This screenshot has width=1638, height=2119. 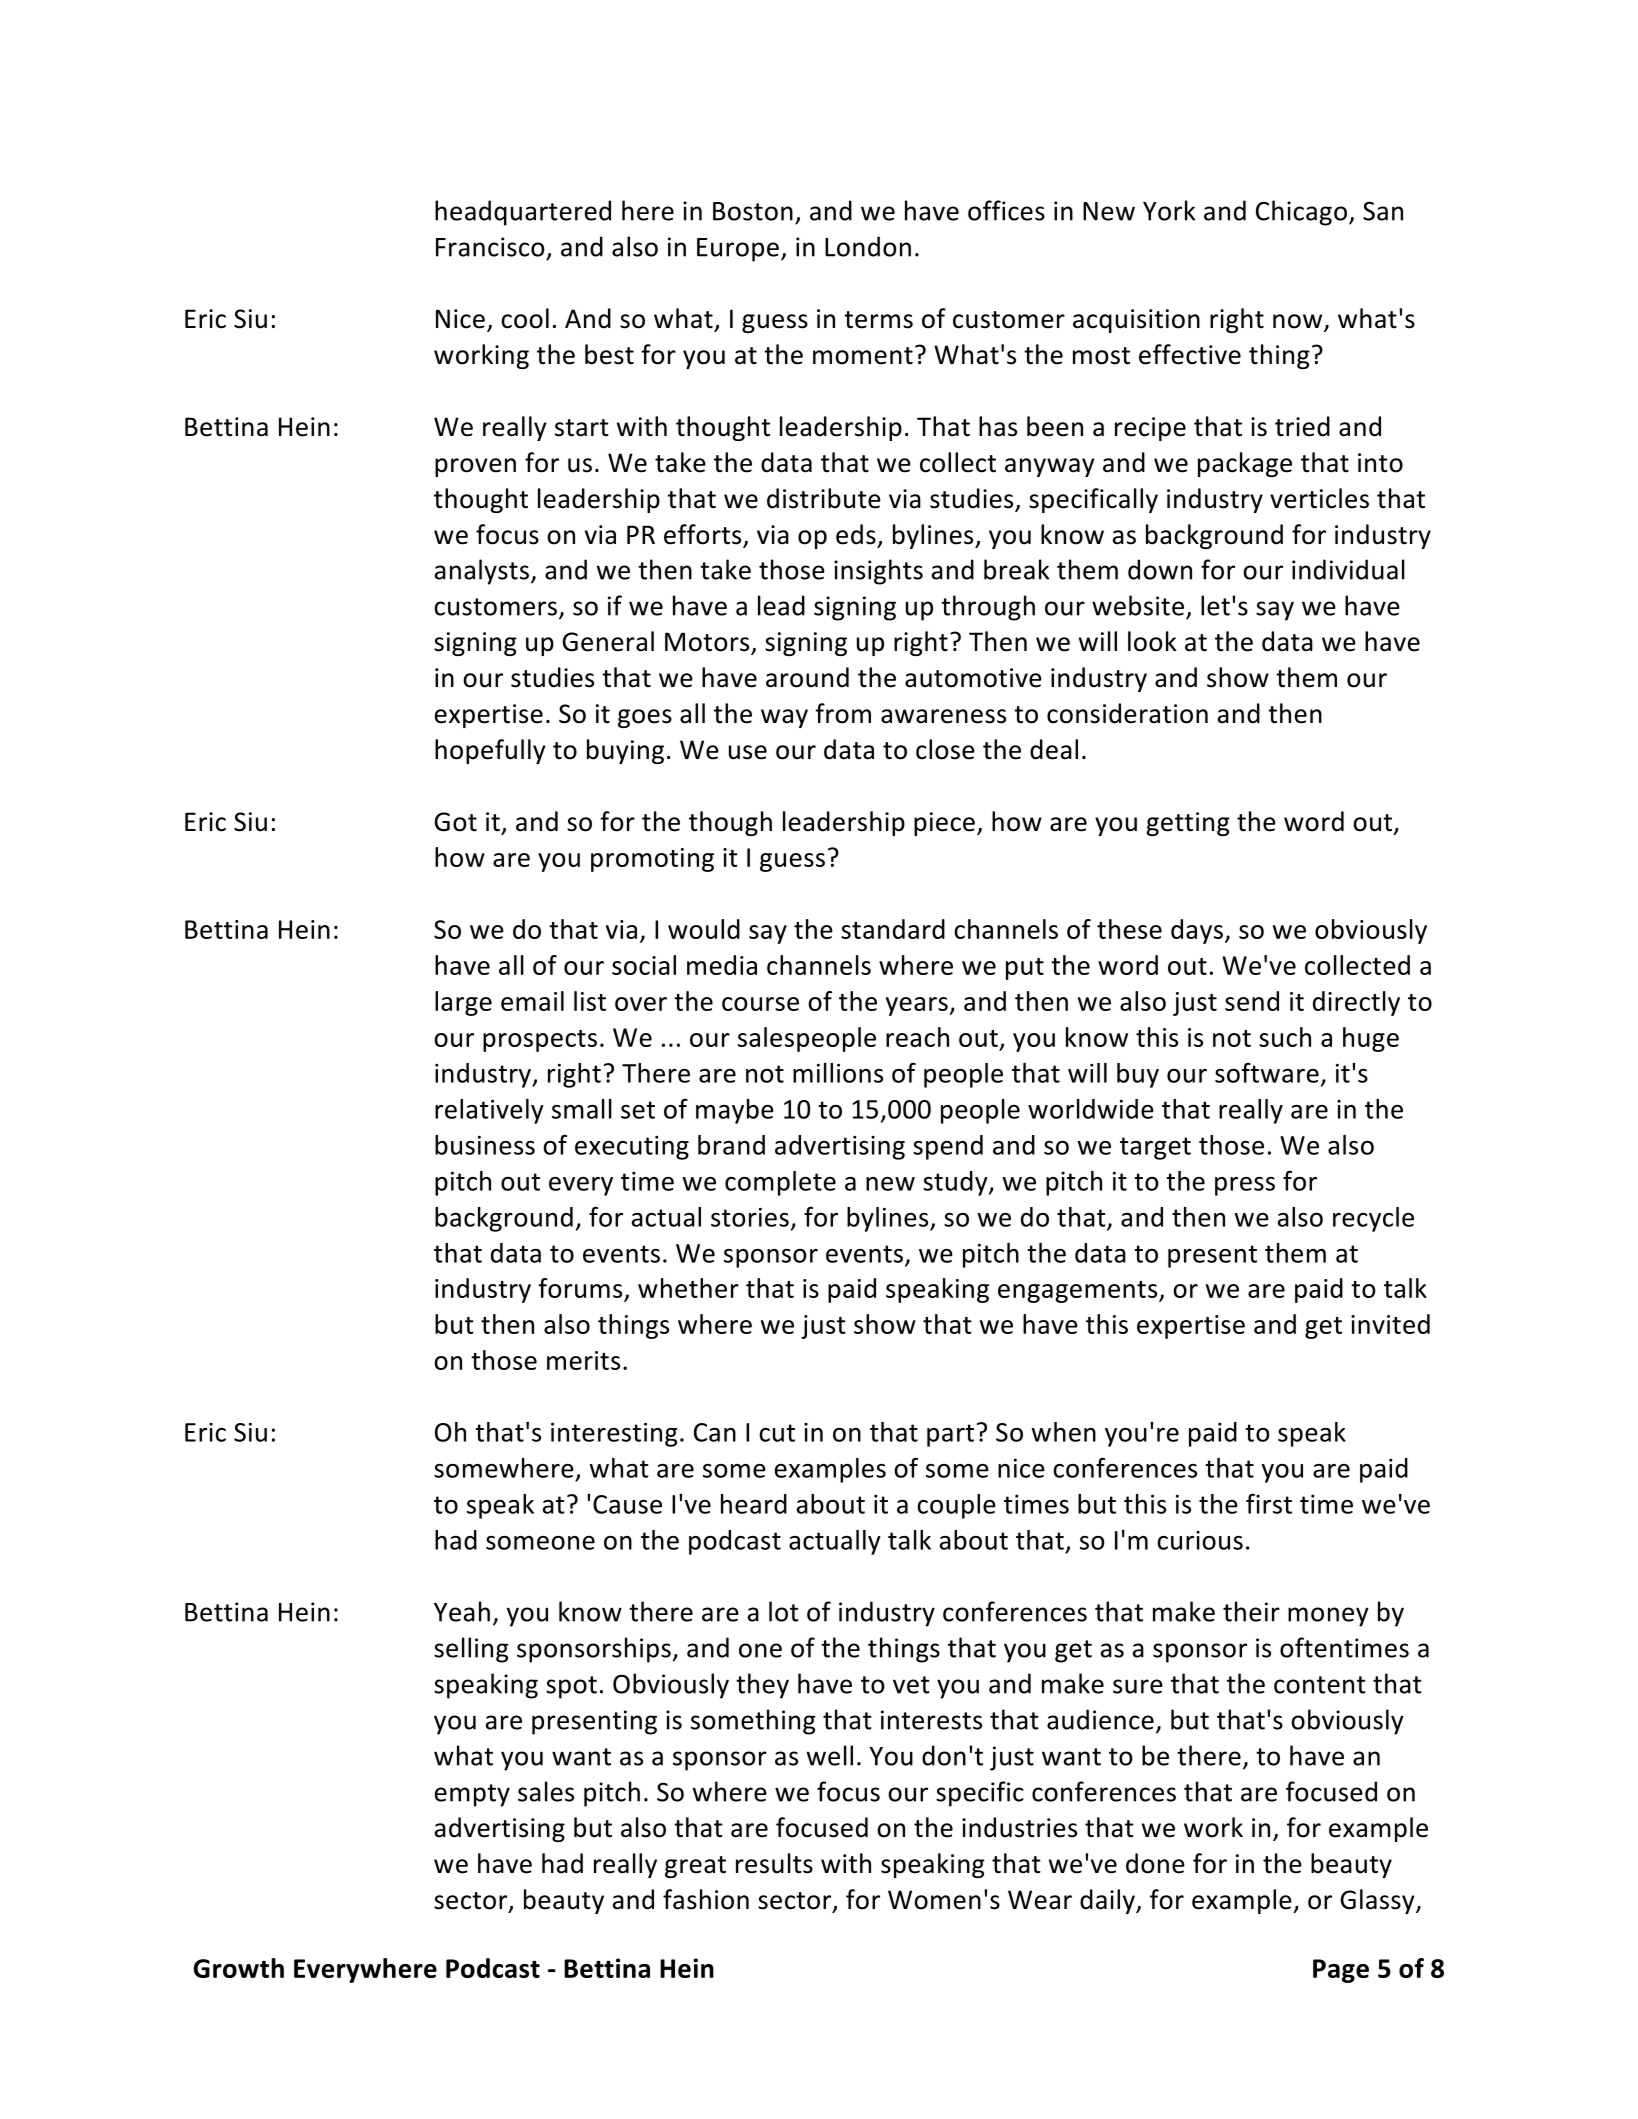 I want to click on results, so click(x=774, y=1863).
